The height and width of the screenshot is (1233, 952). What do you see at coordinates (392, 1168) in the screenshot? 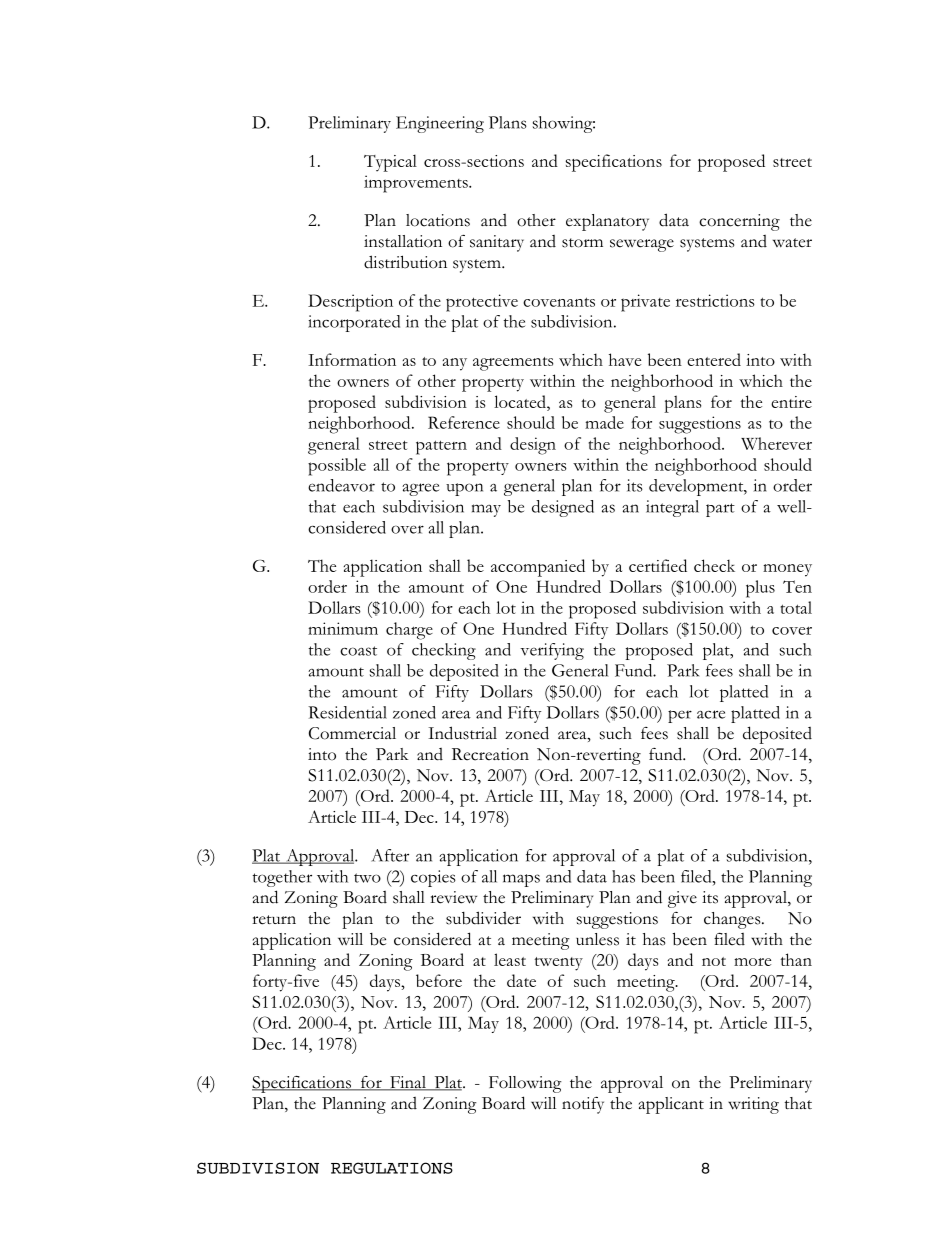
I see `REGULATIONS` at bounding box center [392, 1168].
